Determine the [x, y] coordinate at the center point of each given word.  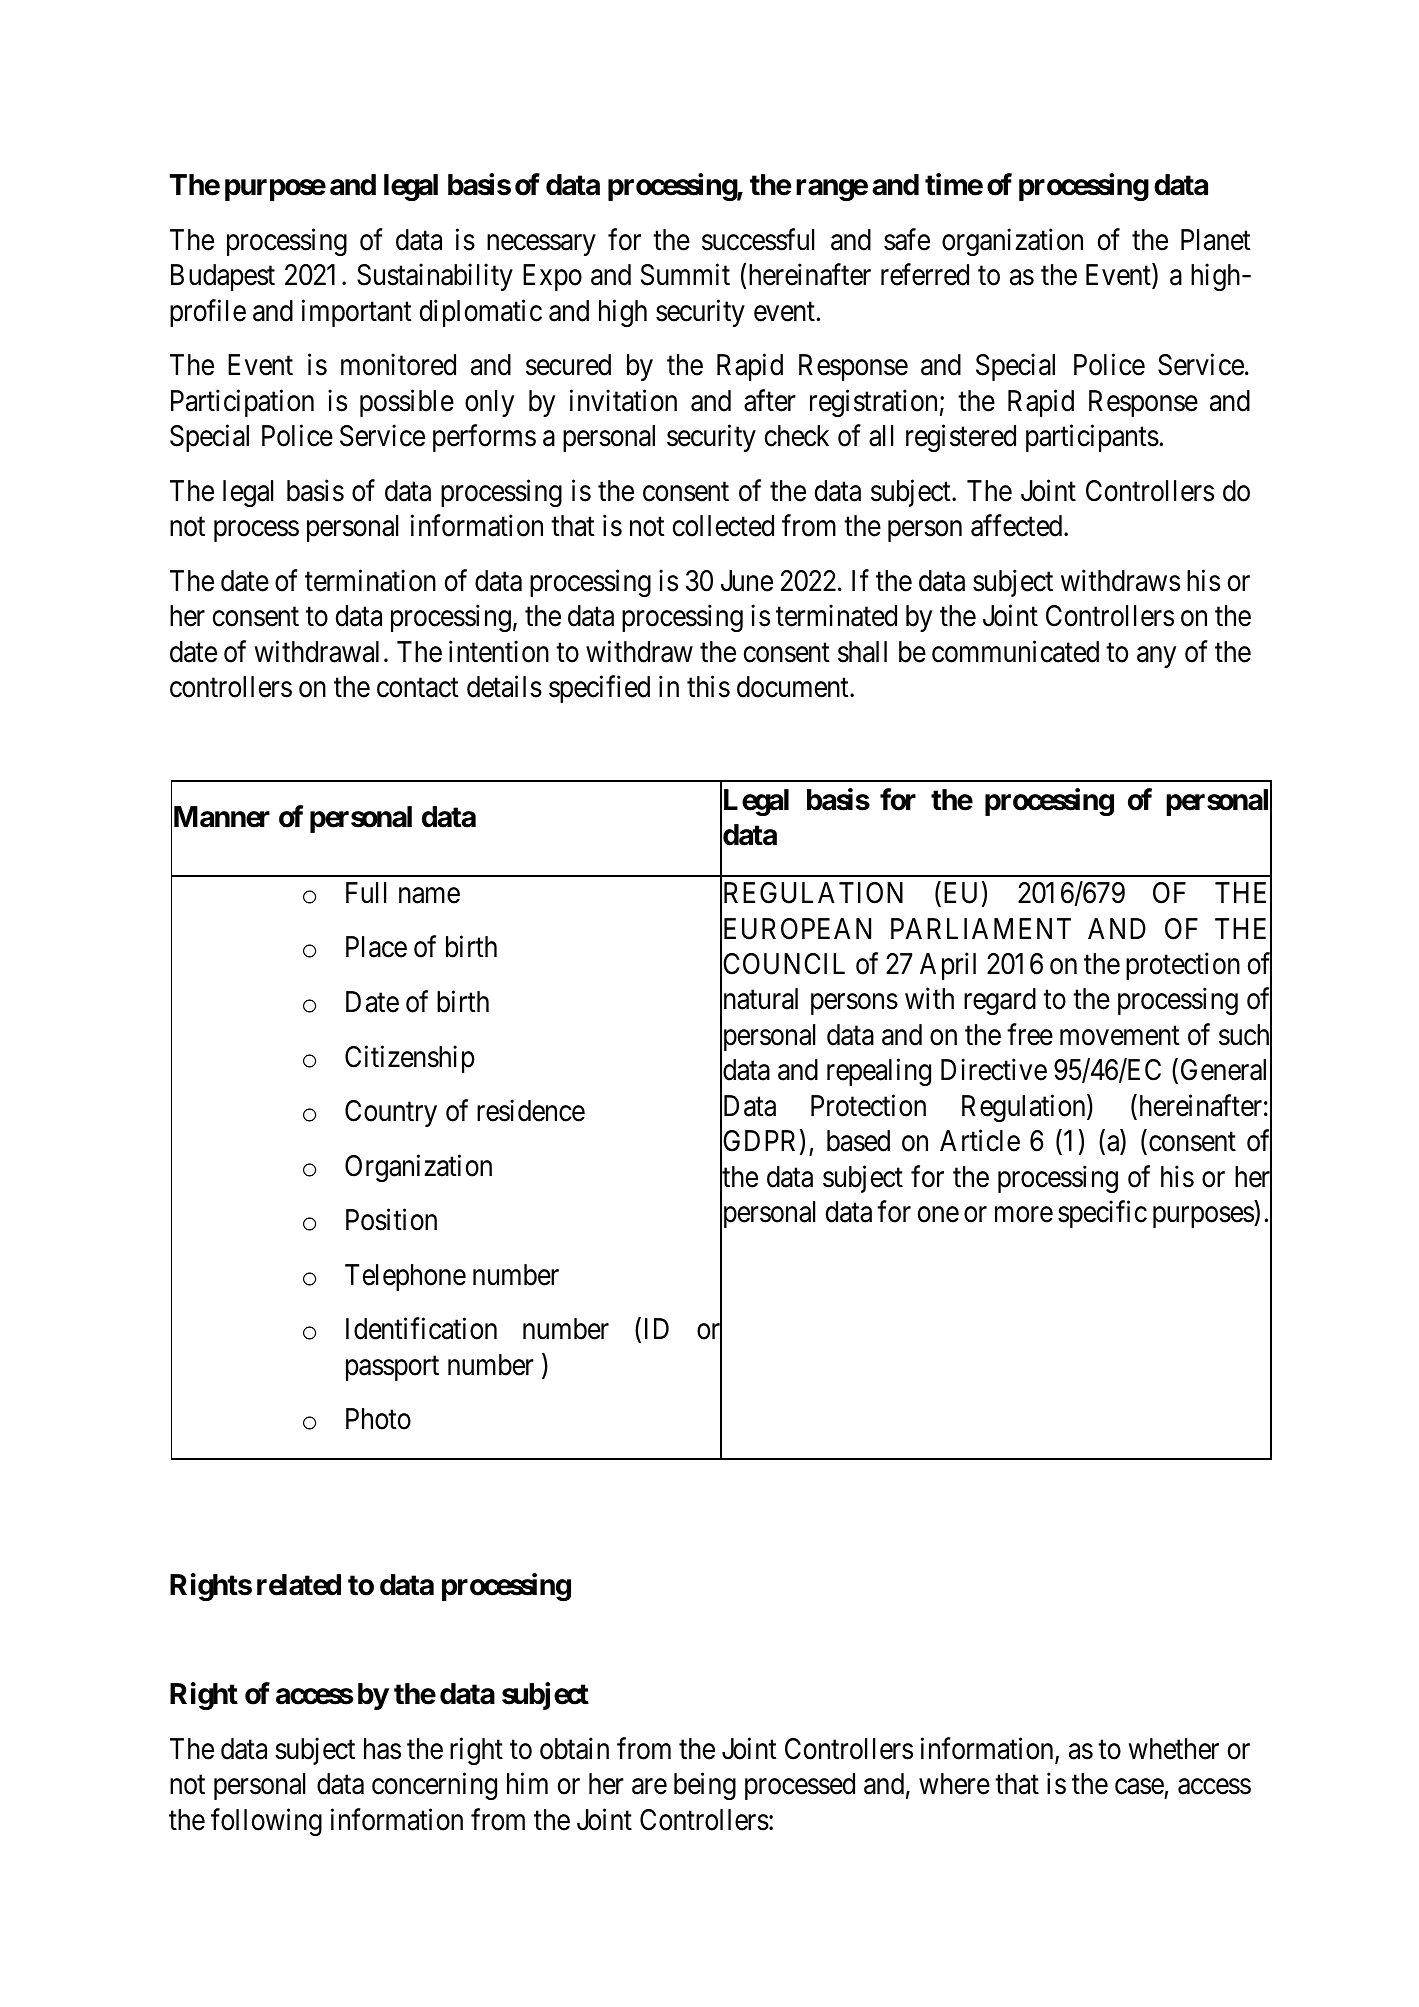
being [705, 1786]
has [382, 1749]
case [1139, 1787]
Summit [685, 275]
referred [925, 275]
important [356, 313]
